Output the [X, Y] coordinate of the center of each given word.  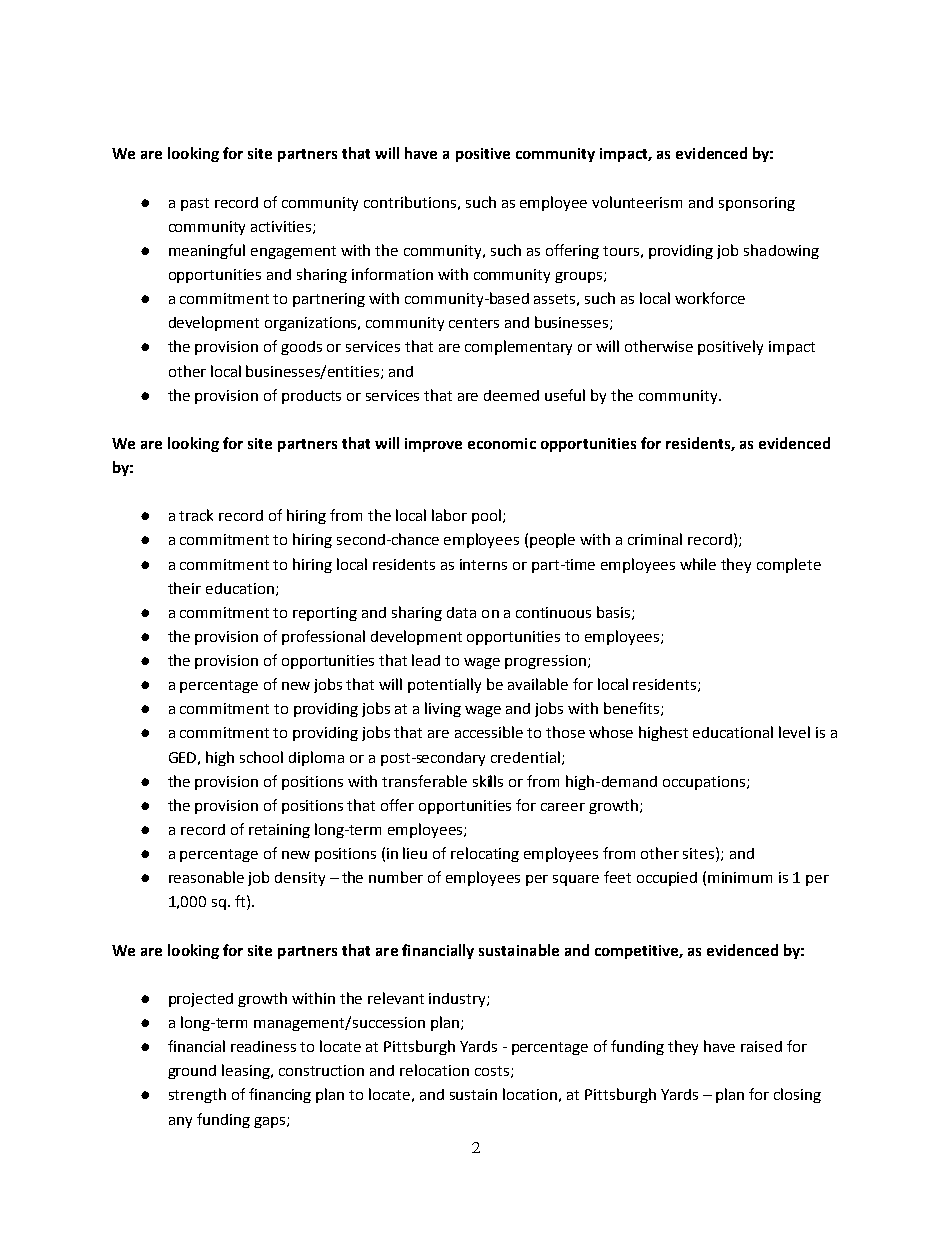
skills [488, 781]
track [196, 515]
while [698, 564]
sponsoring [757, 204]
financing [280, 1095]
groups [580, 277]
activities [282, 227]
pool [486, 516]
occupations [705, 783]
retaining [279, 831]
